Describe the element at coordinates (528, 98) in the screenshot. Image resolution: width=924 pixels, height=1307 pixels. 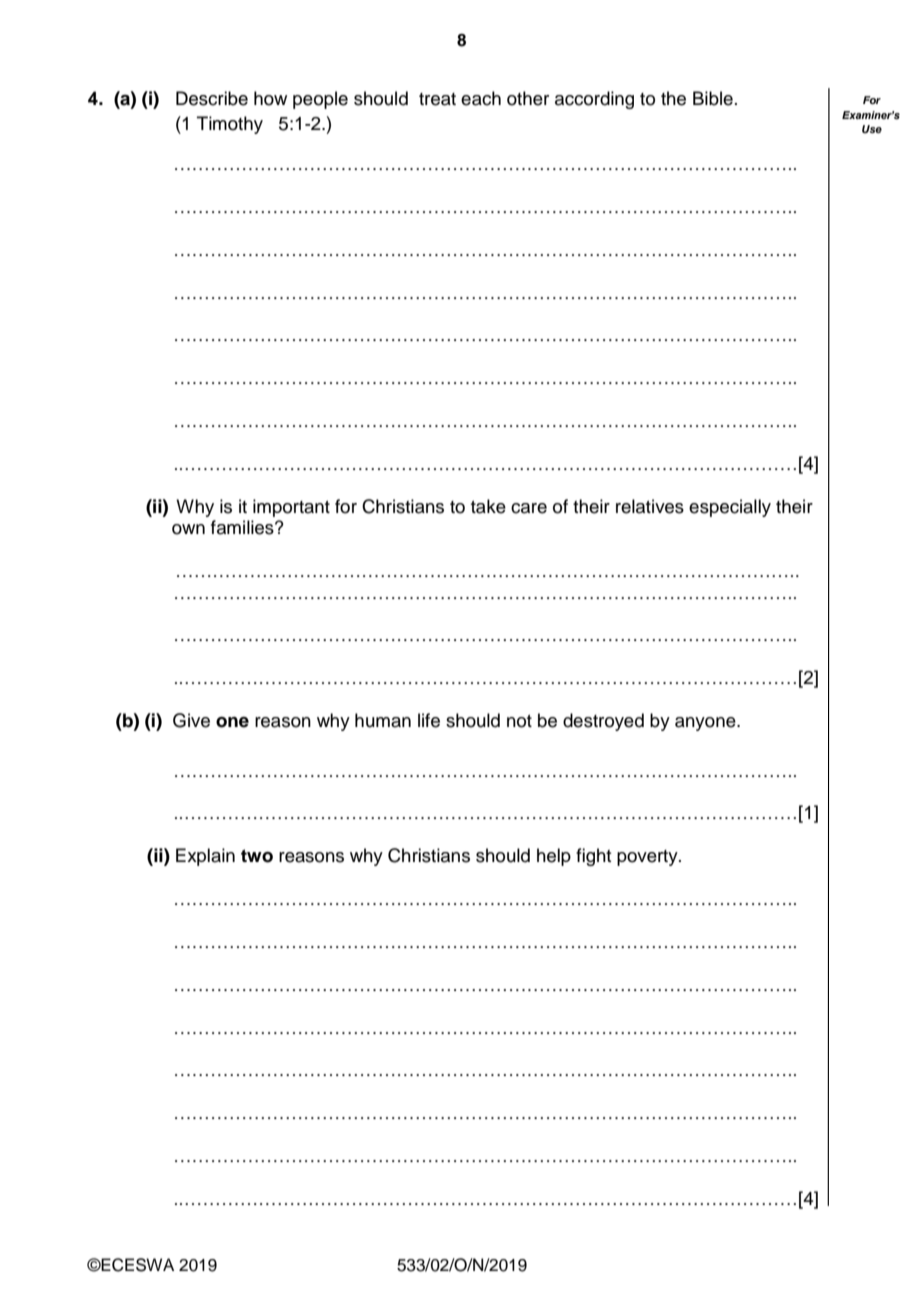
I see `other` at that location.
